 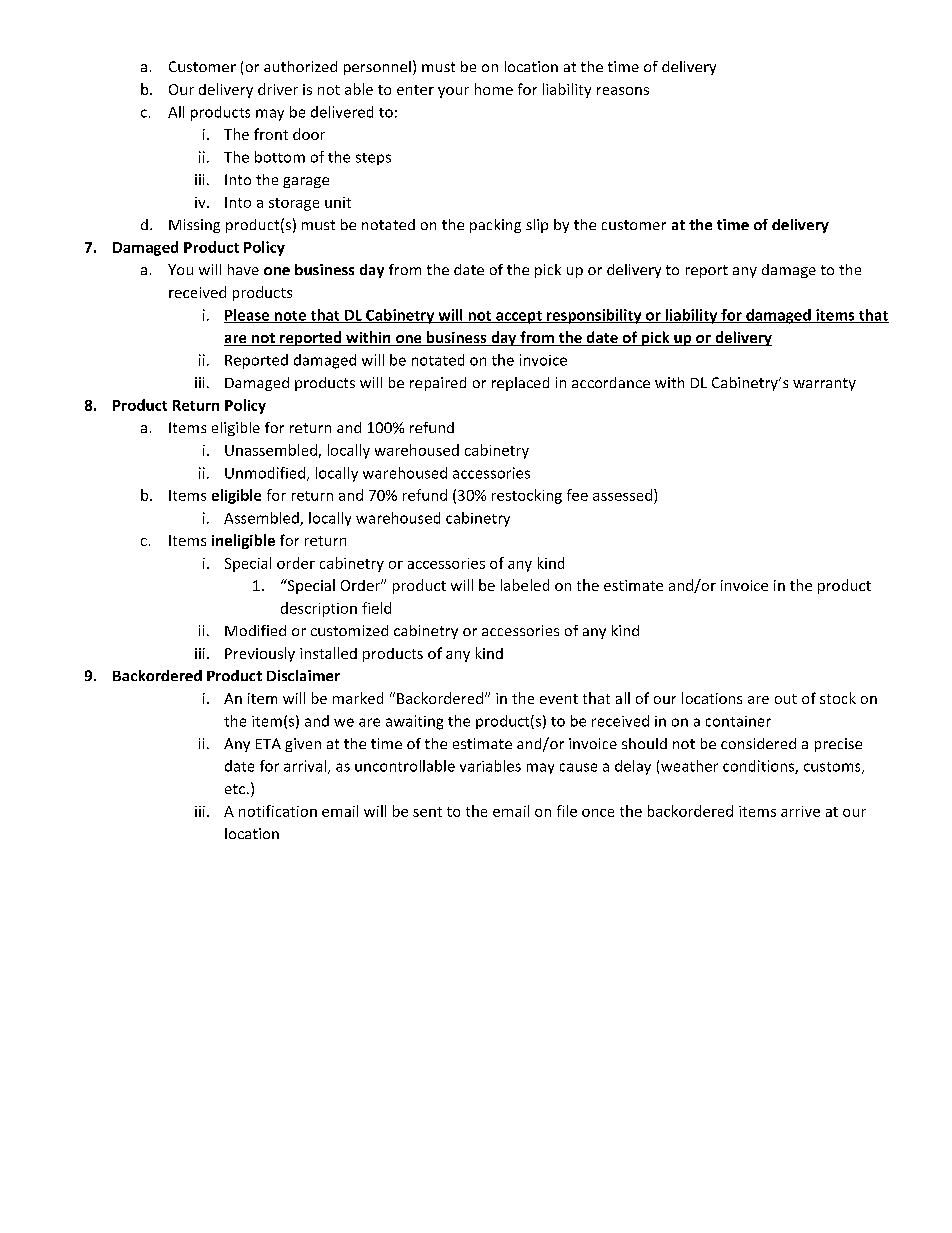 I want to click on assessed, so click(x=624, y=495).
